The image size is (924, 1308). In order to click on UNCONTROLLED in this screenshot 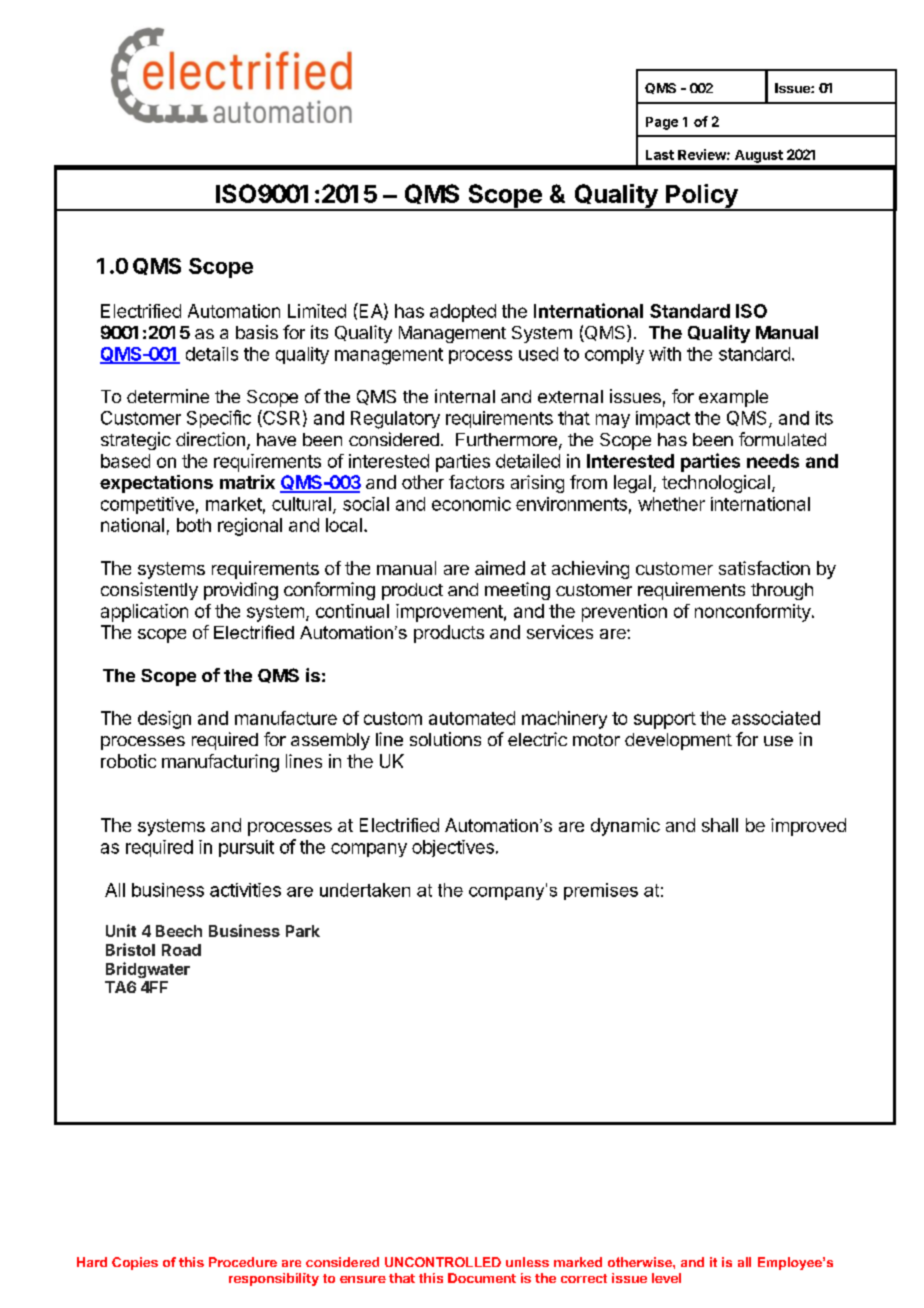, I will do `click(443, 1262)`.
